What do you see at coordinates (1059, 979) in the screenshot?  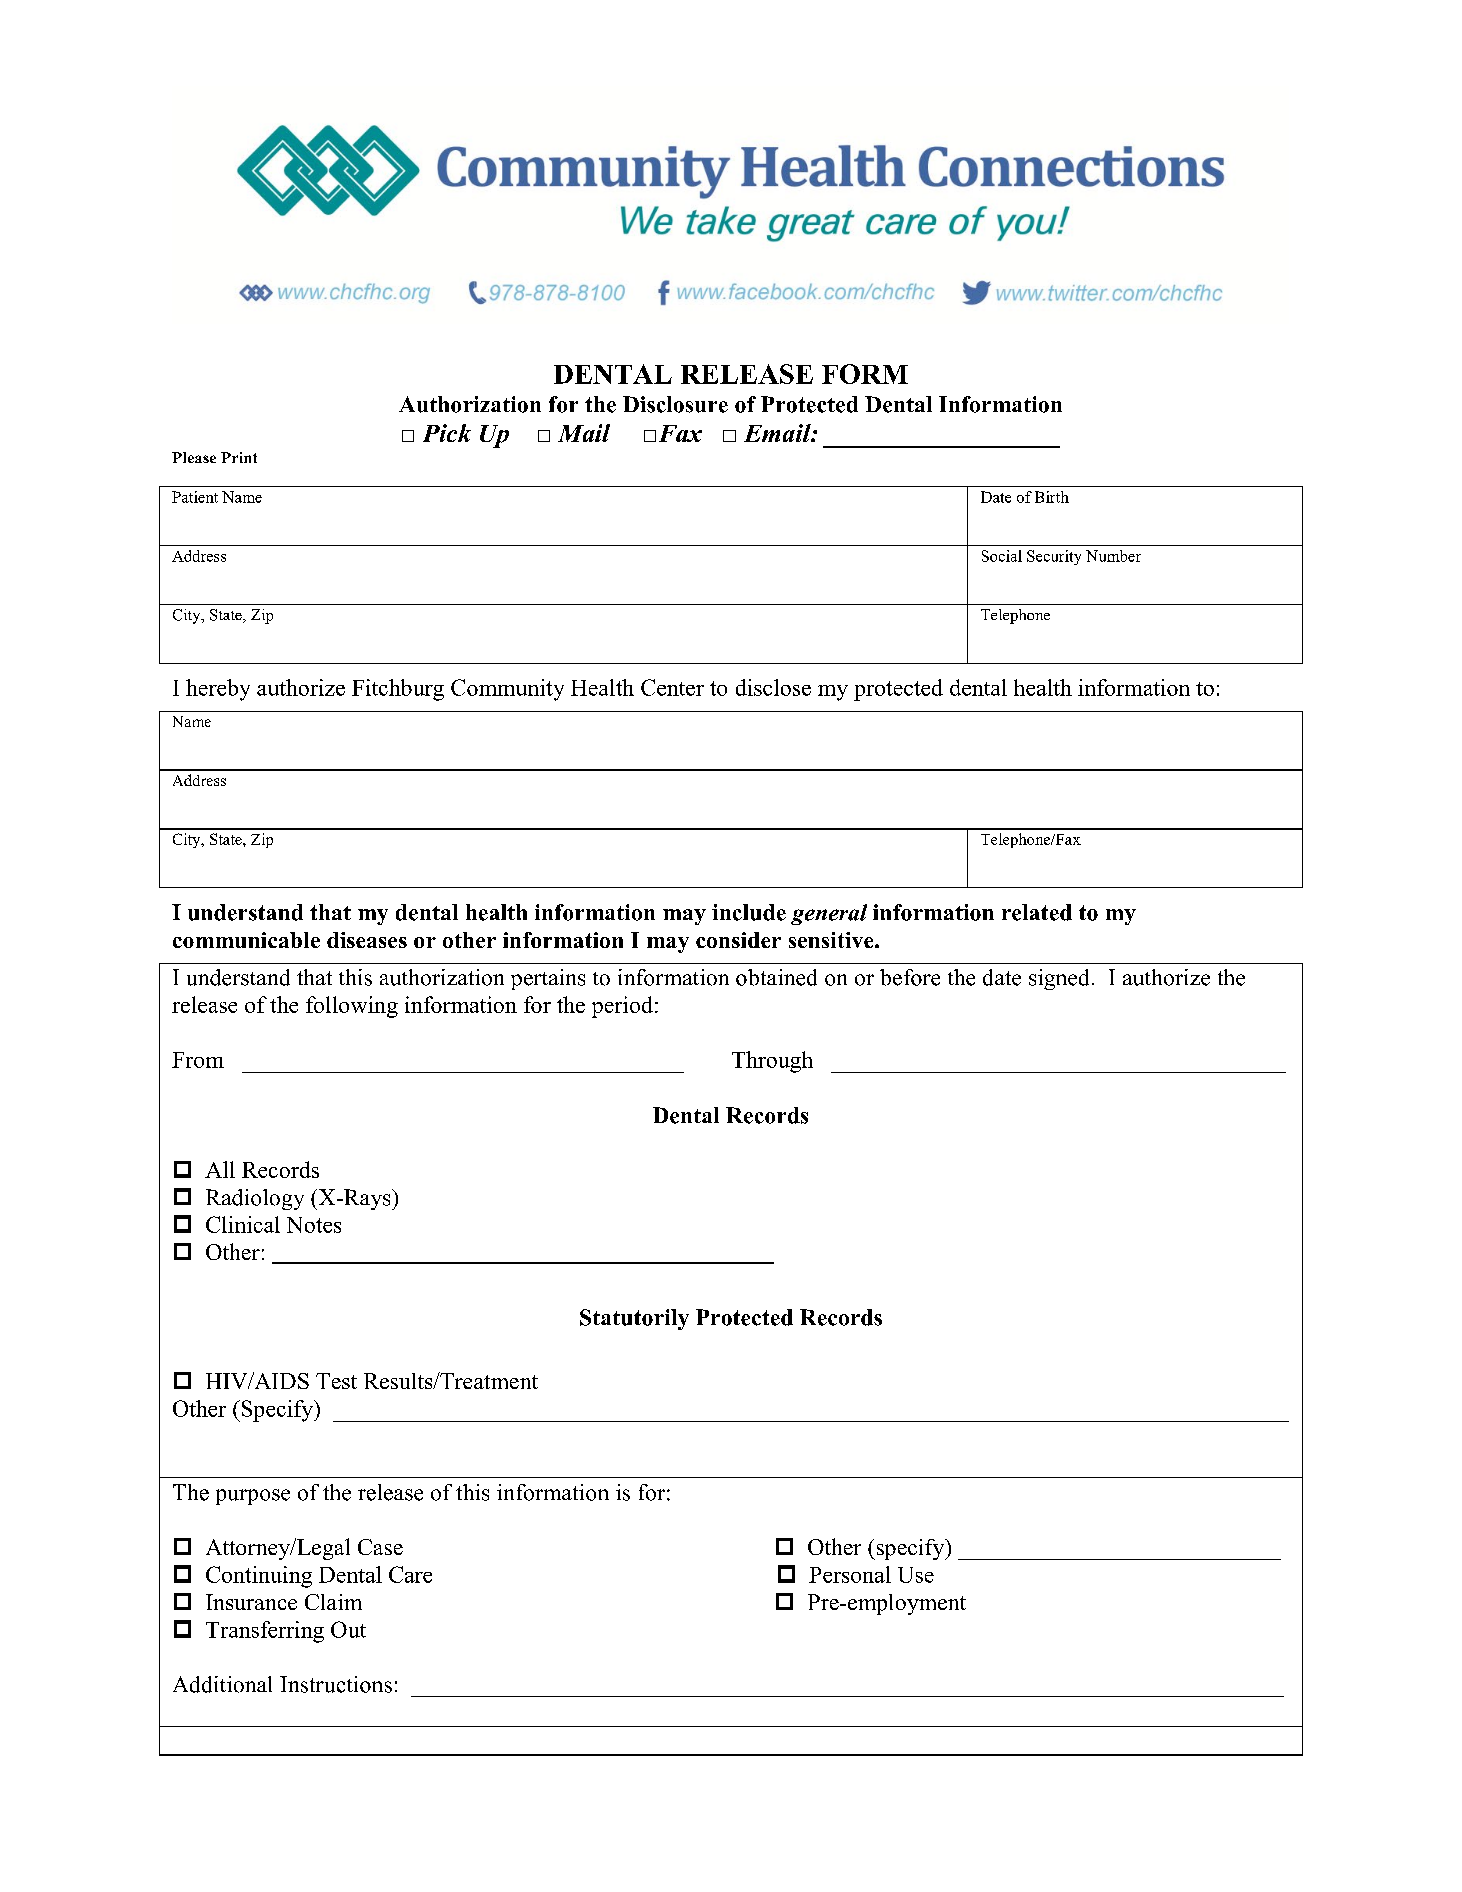 I see `signed` at bounding box center [1059, 979].
